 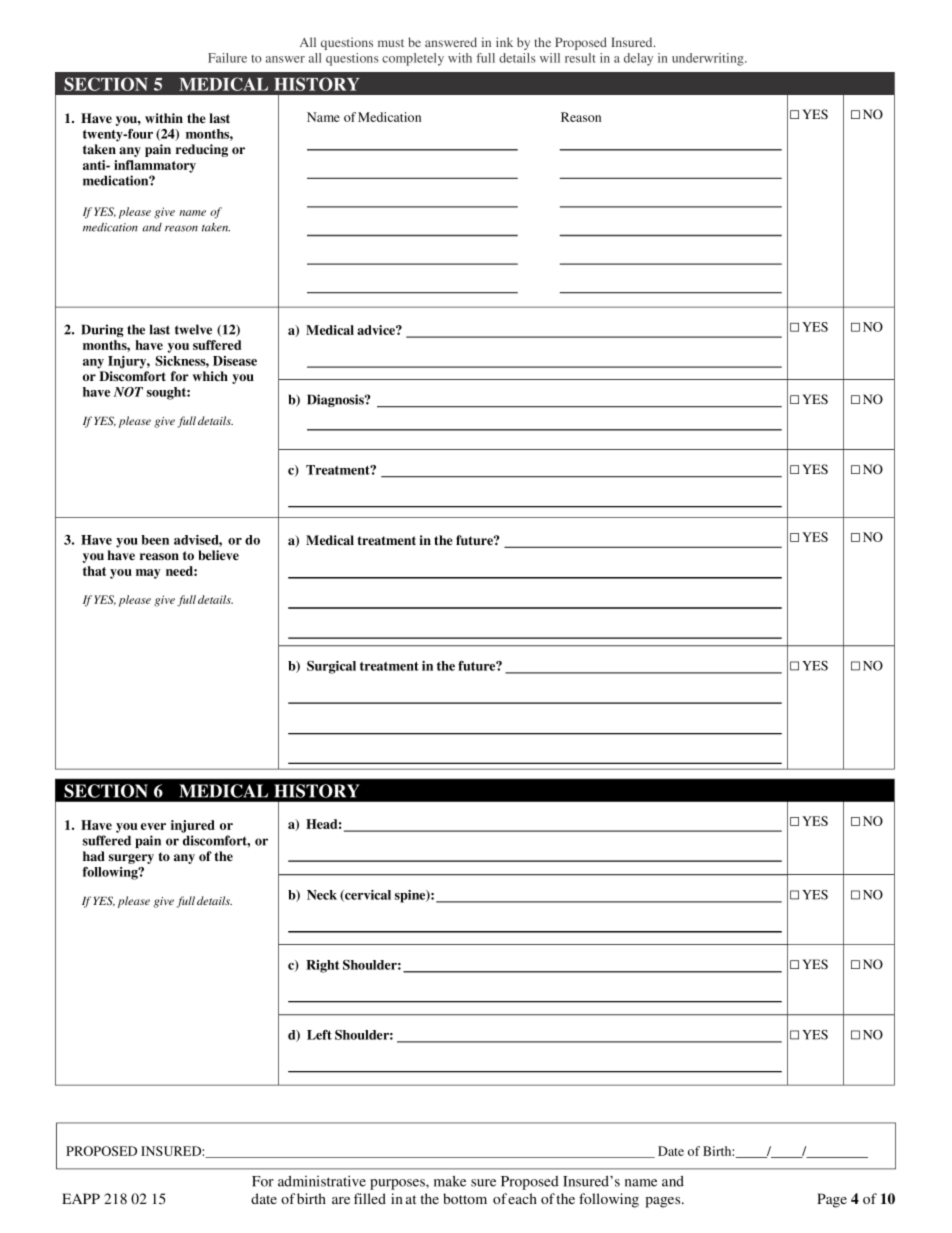 I want to click on Disease, so click(x=235, y=361).
